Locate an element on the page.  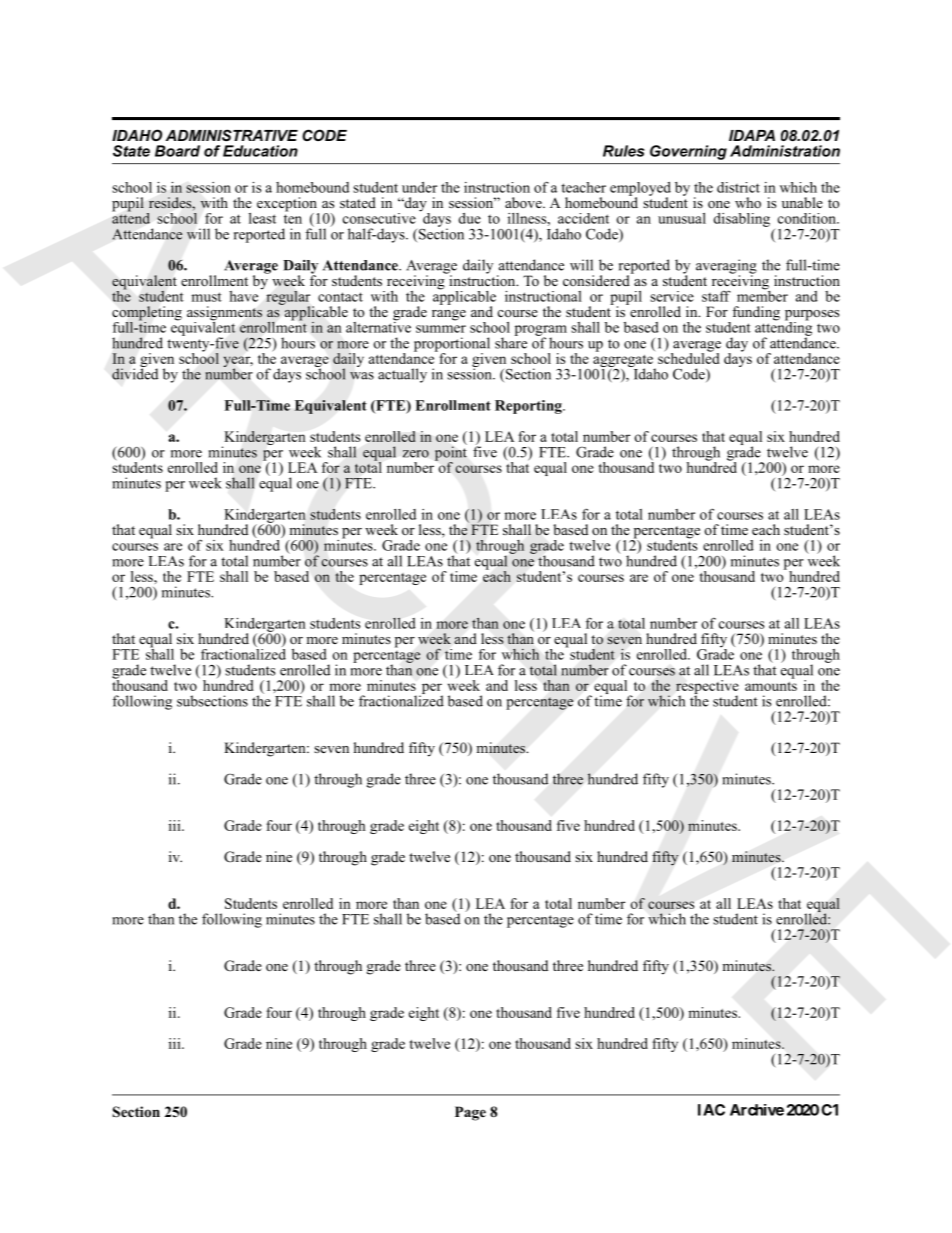
zero is located at coordinates (416, 454).
